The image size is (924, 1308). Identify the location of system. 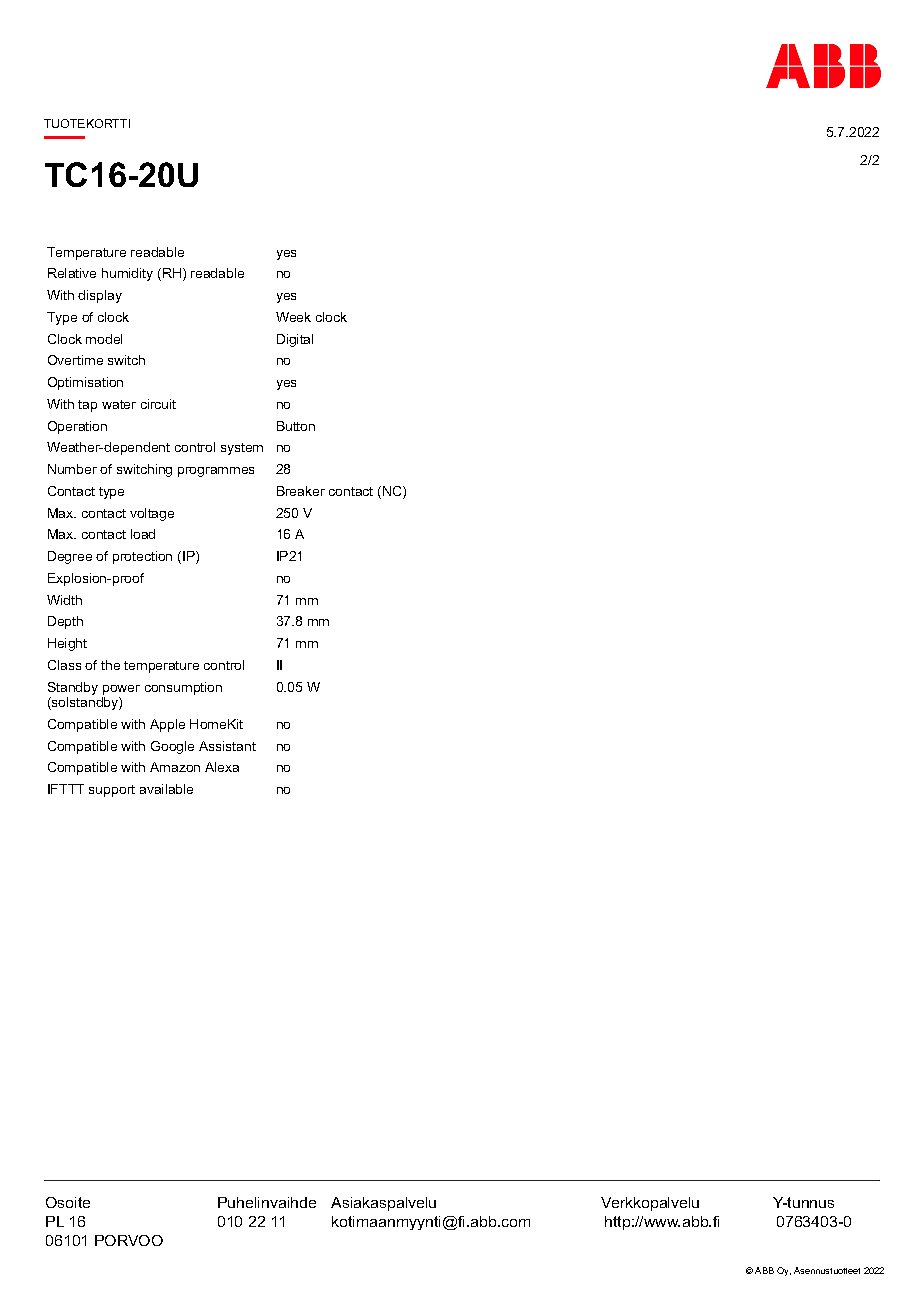
(242, 449).
